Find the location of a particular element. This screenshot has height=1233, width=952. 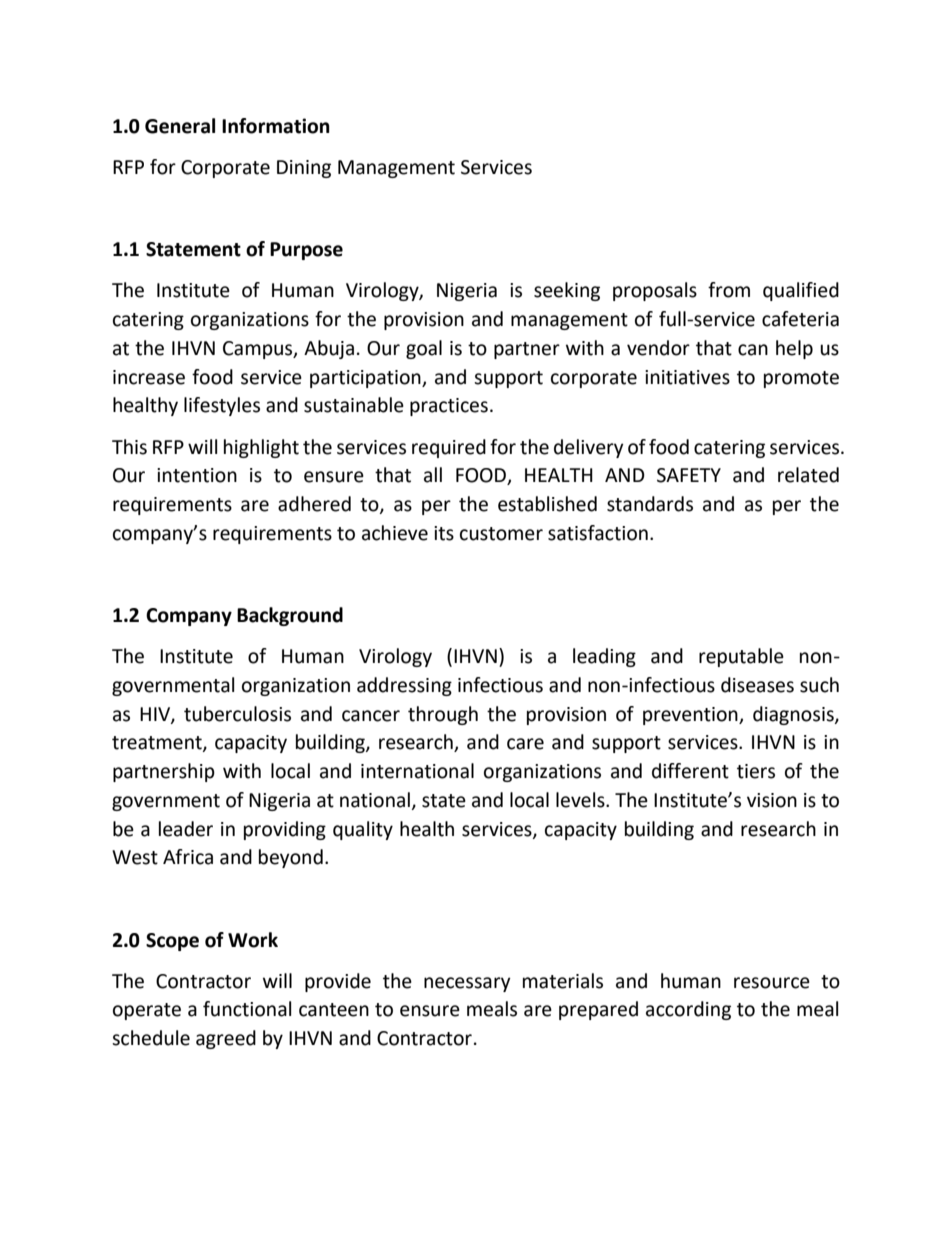

functional is located at coordinates (247, 1009).
